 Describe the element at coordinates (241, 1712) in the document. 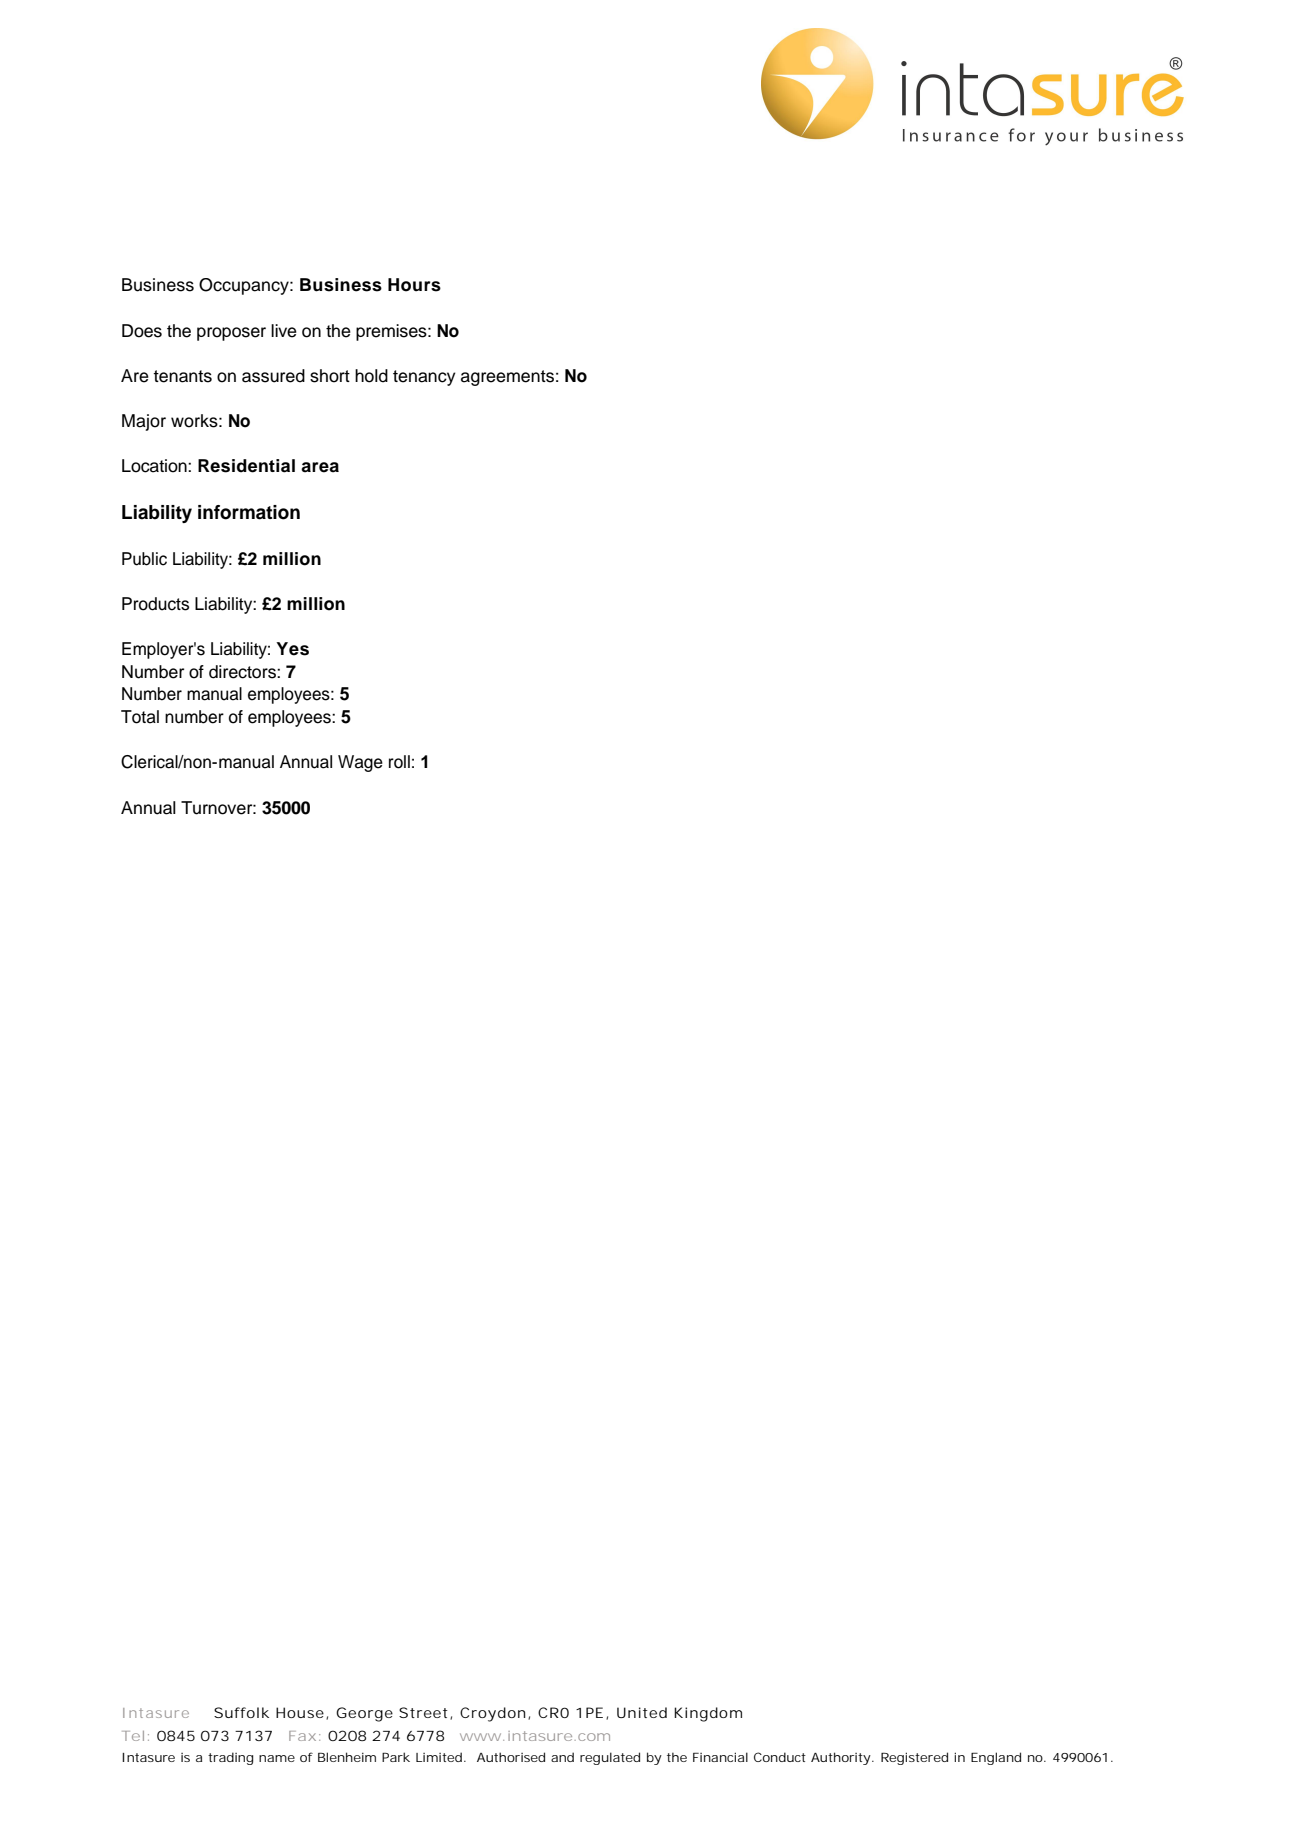

I see `Suffolk` at that location.
